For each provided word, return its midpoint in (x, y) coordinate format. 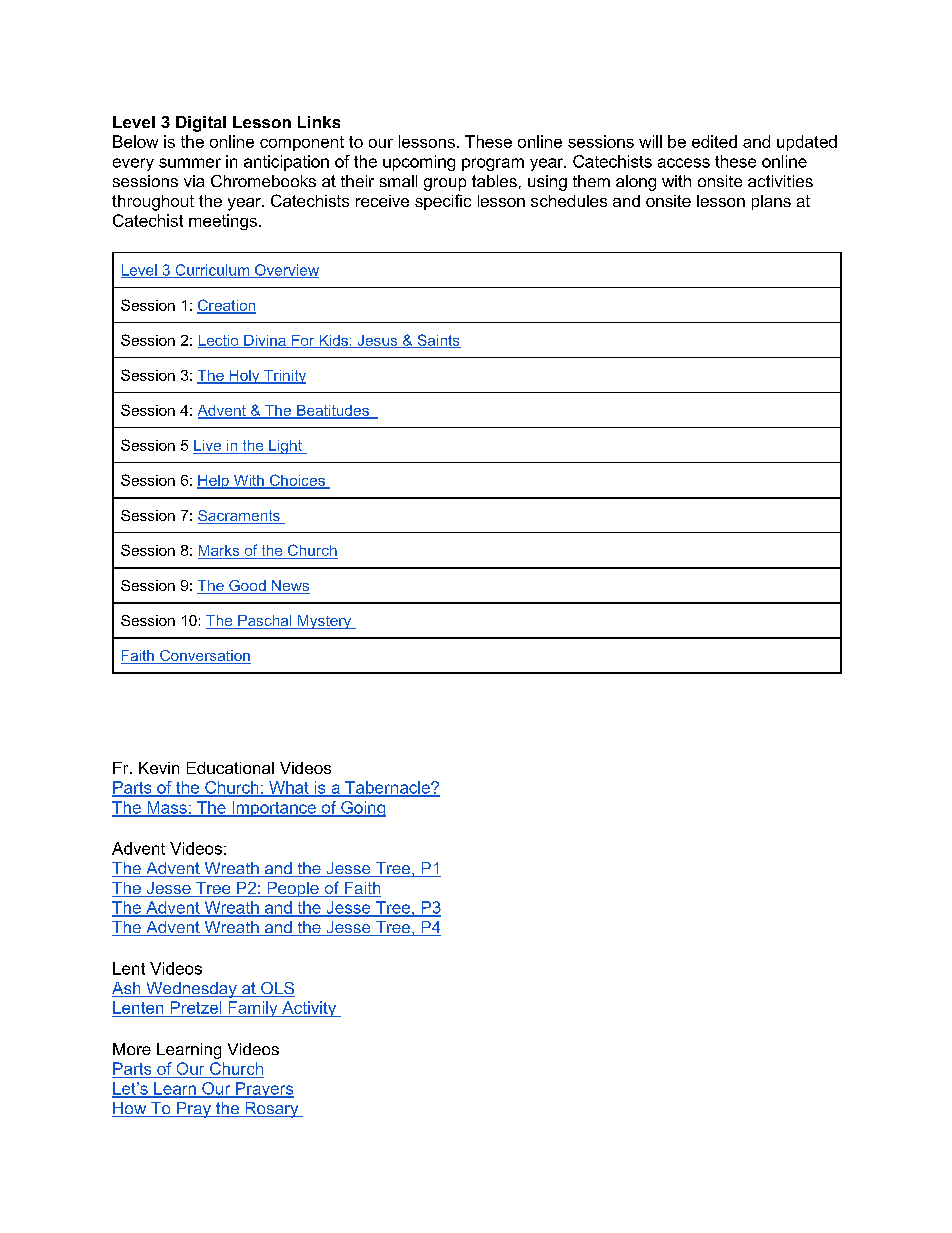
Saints (438, 341)
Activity (309, 1009)
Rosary (272, 1110)
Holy (244, 377)
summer (190, 163)
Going (362, 809)
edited (714, 141)
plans (771, 202)
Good (247, 587)
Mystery (324, 622)
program (493, 164)
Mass (167, 808)
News (290, 587)
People (293, 889)
